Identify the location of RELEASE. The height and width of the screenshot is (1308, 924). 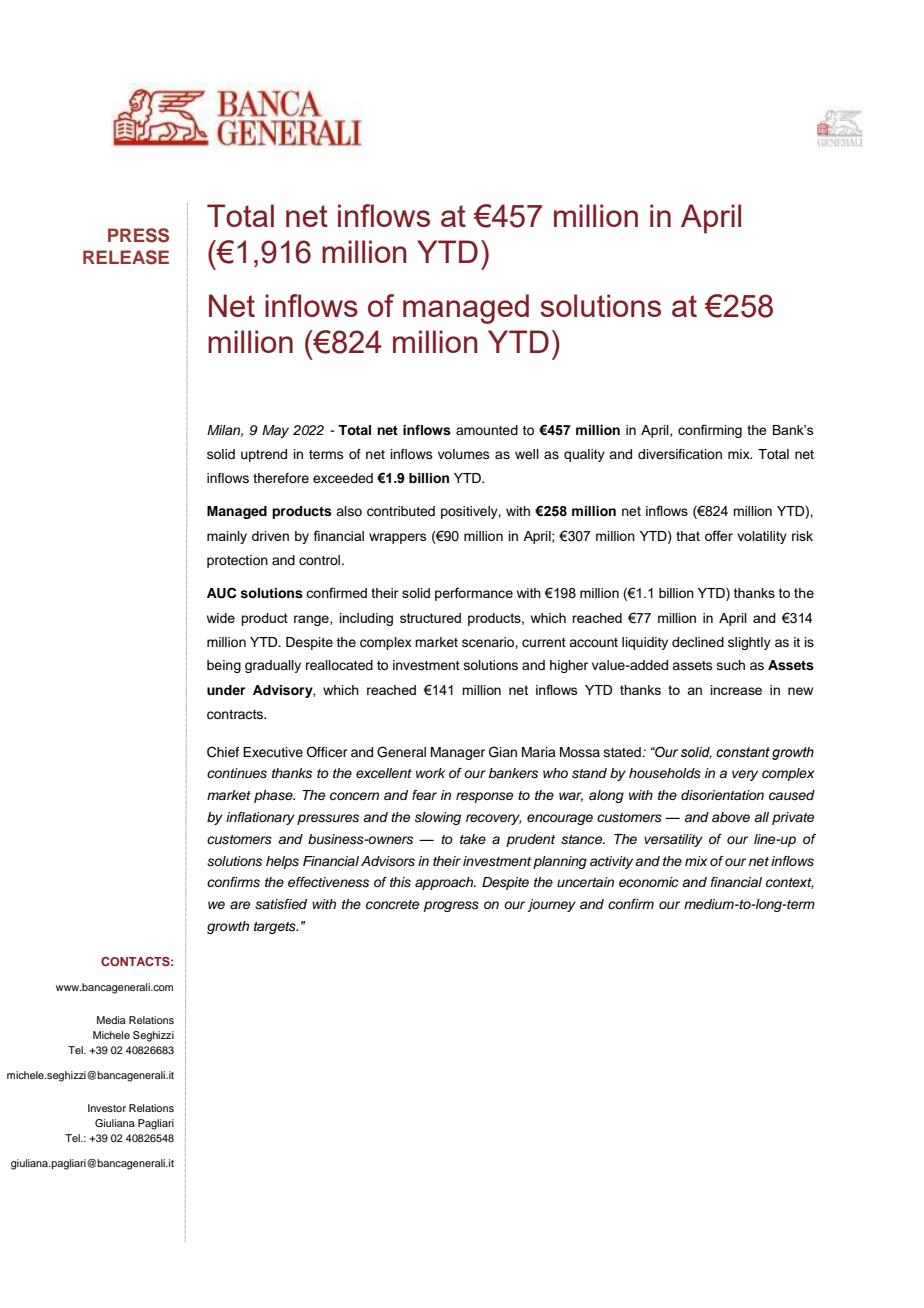
(126, 257).
